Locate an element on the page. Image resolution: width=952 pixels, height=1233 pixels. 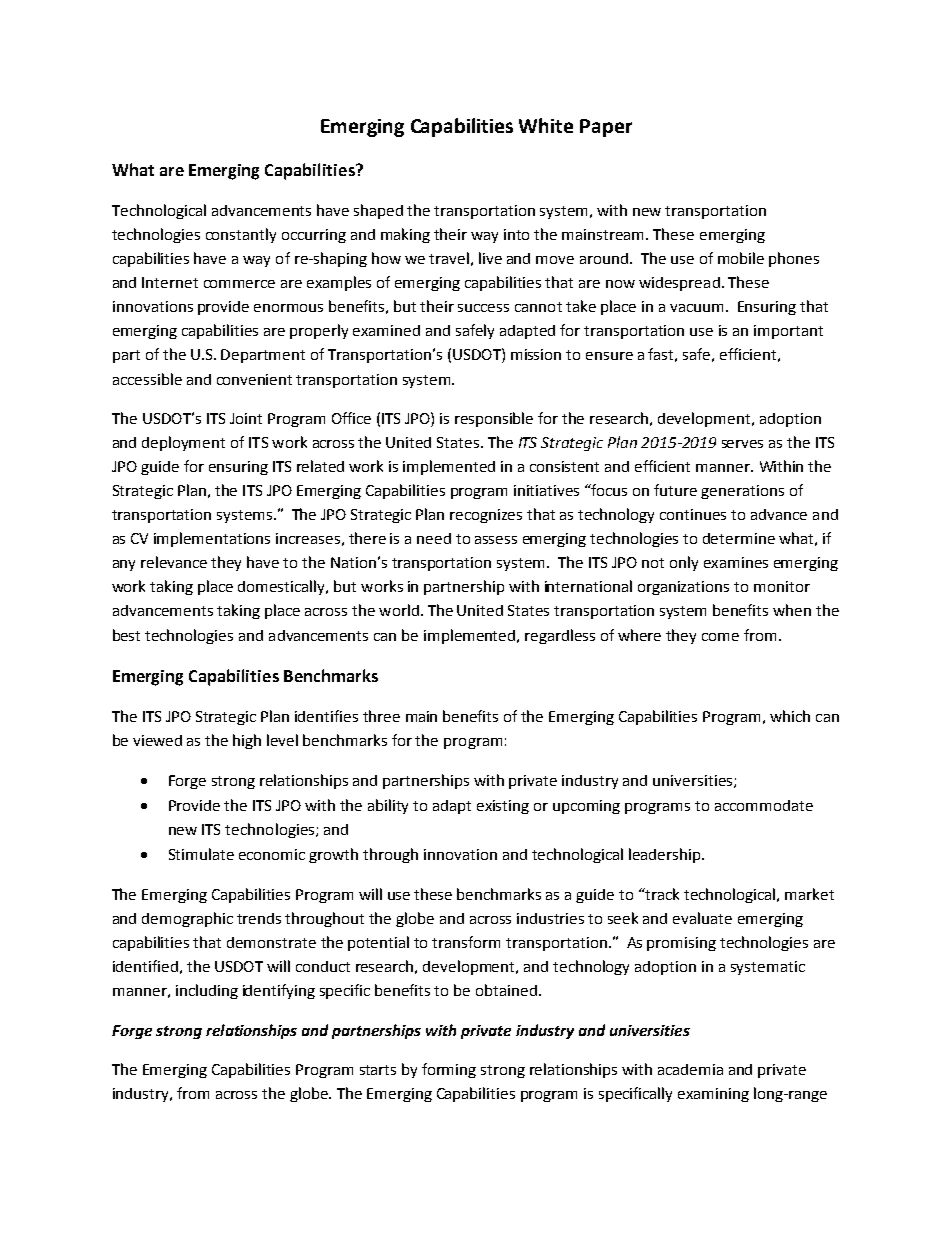
White is located at coordinates (546, 125).
